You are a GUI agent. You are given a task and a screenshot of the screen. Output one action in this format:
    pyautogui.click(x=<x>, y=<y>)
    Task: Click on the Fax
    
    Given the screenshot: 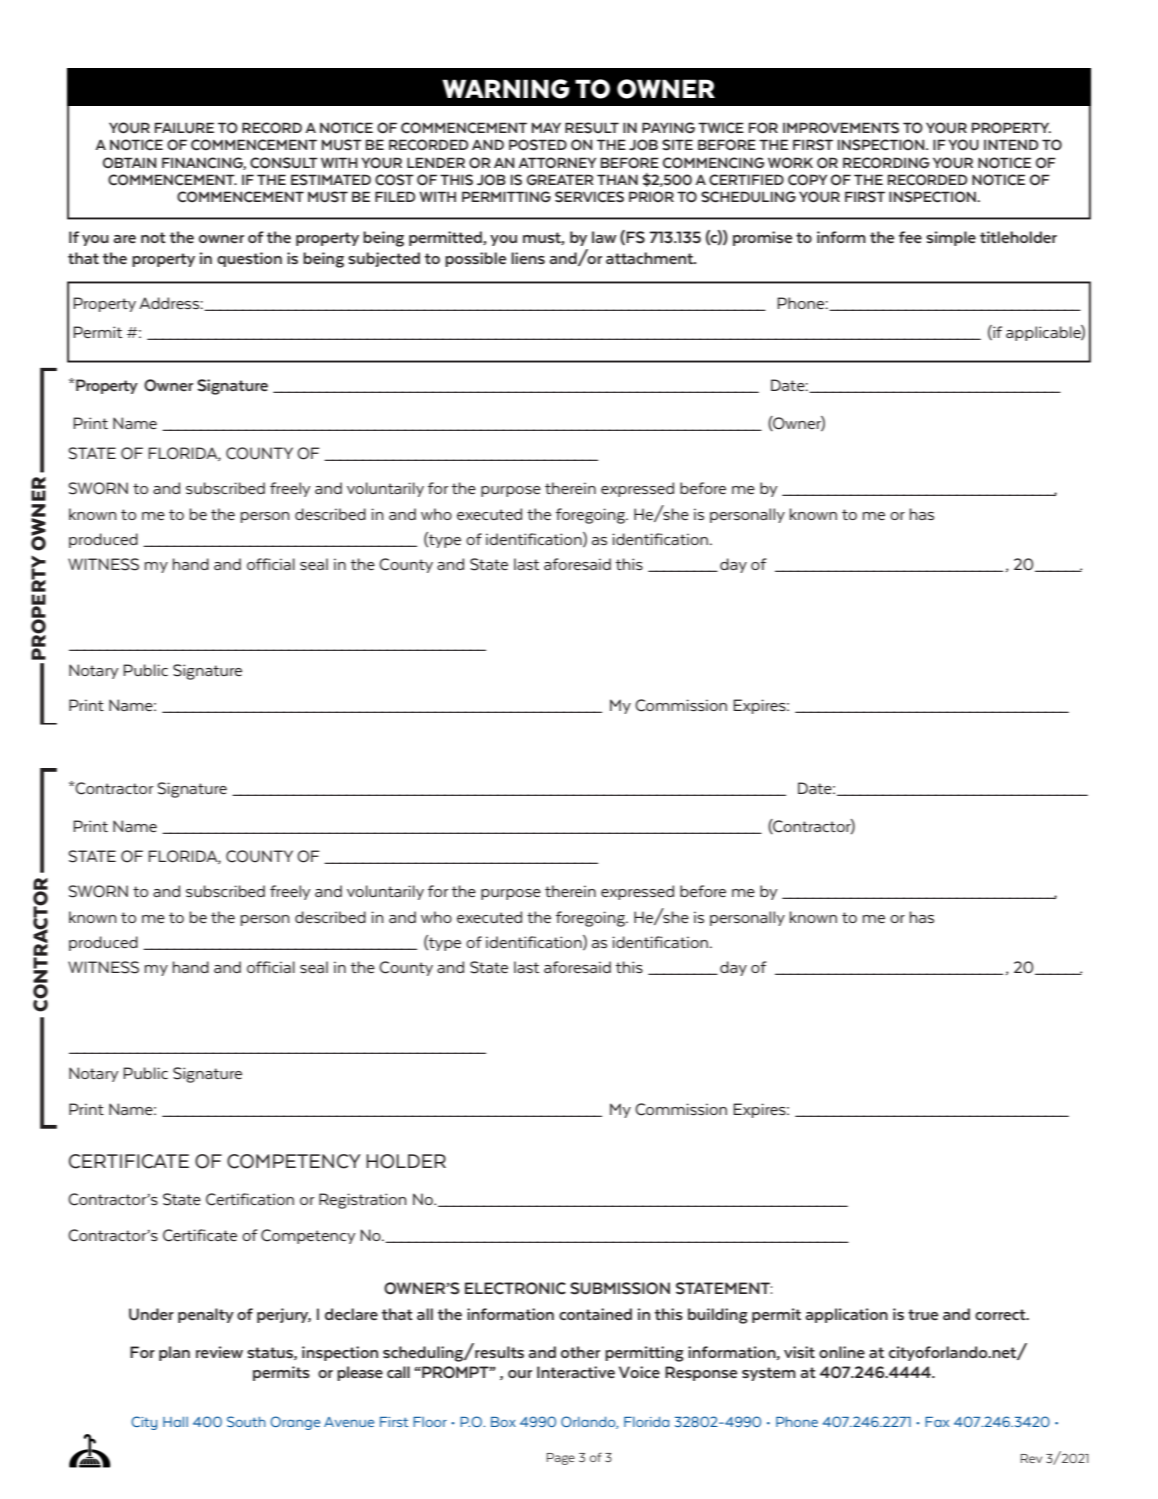 What is the action you would take?
    pyautogui.click(x=937, y=1422)
